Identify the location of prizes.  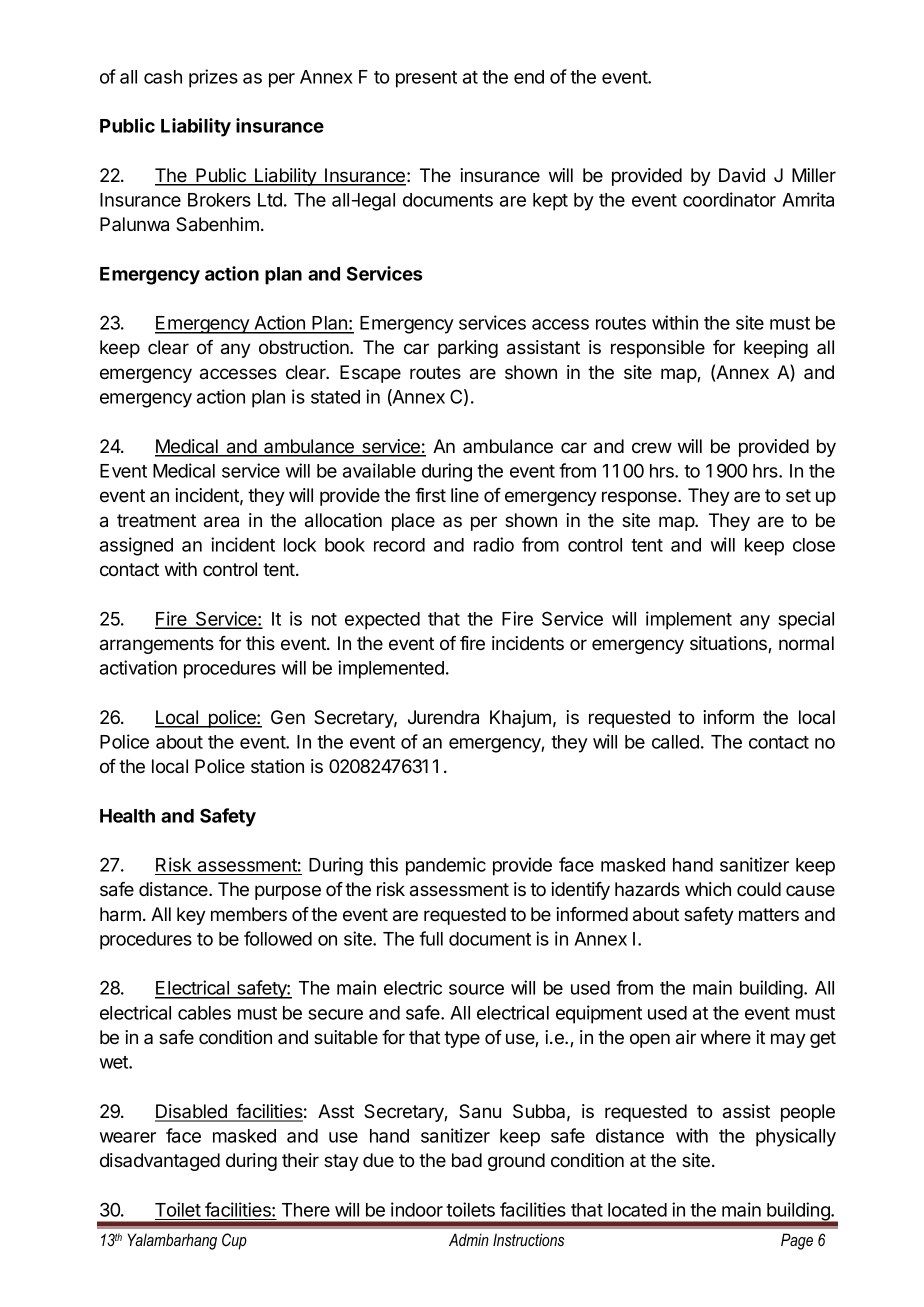
(213, 78).
